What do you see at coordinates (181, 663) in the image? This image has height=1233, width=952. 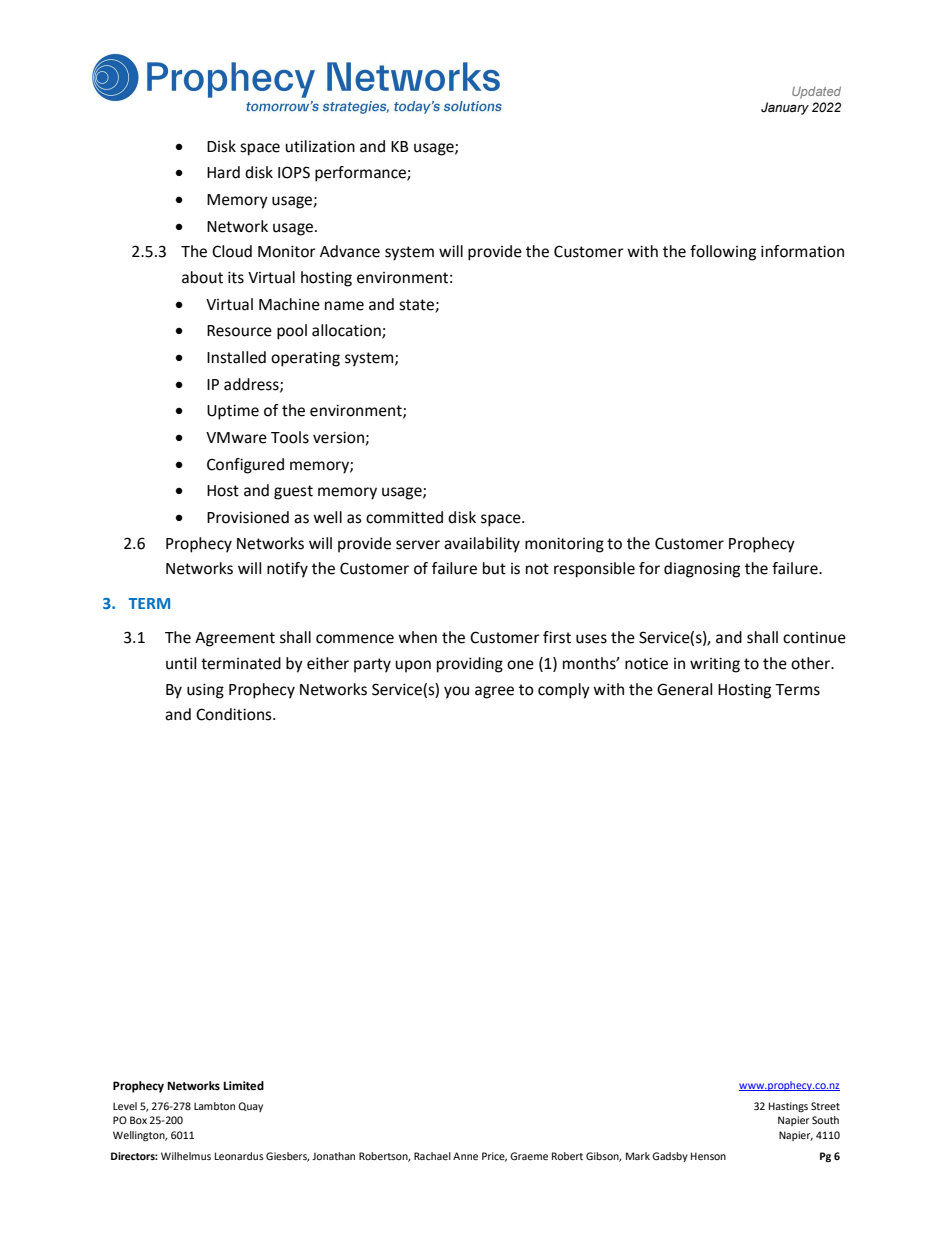 I see `until` at bounding box center [181, 663].
